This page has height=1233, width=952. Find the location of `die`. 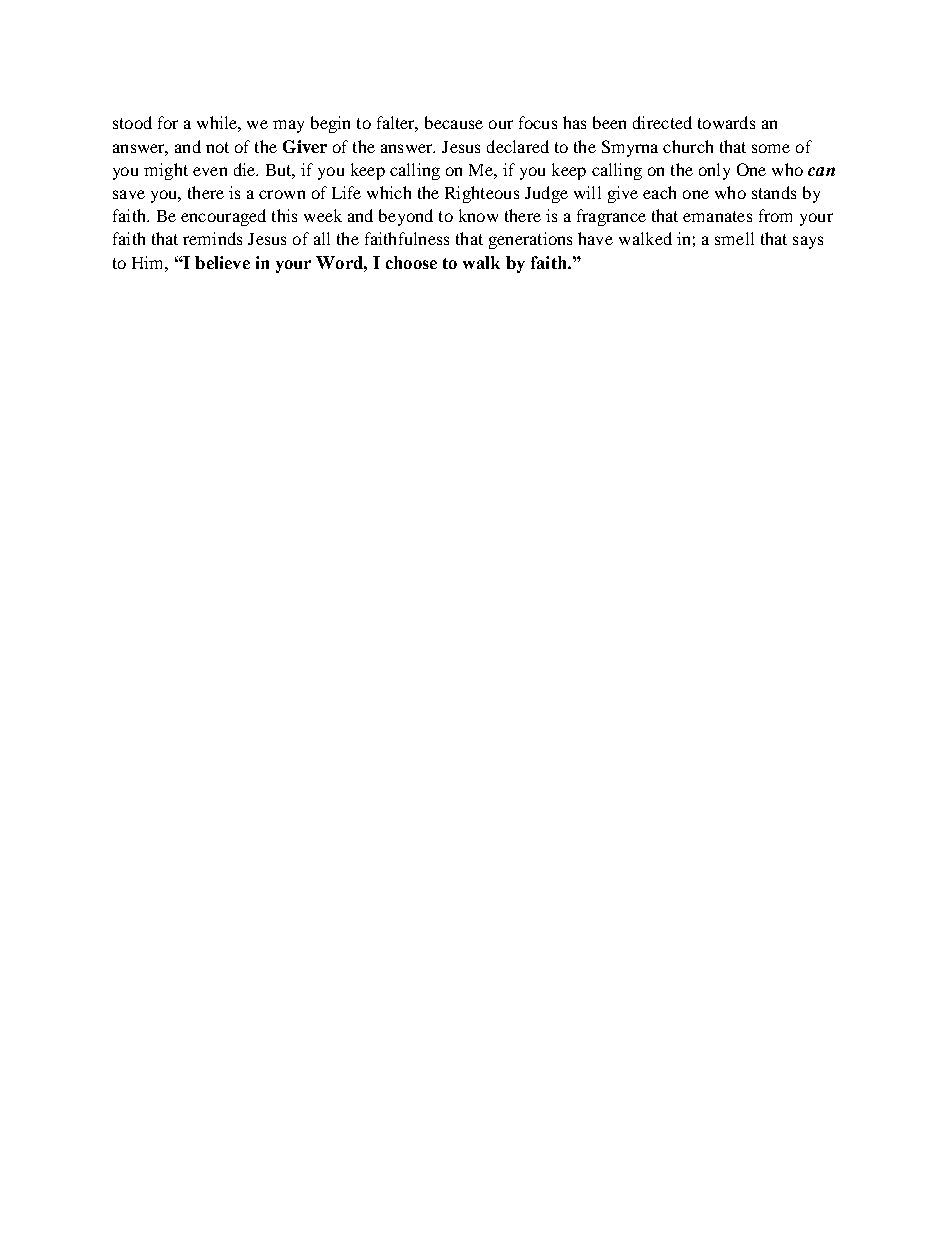

die is located at coordinates (245, 169).
